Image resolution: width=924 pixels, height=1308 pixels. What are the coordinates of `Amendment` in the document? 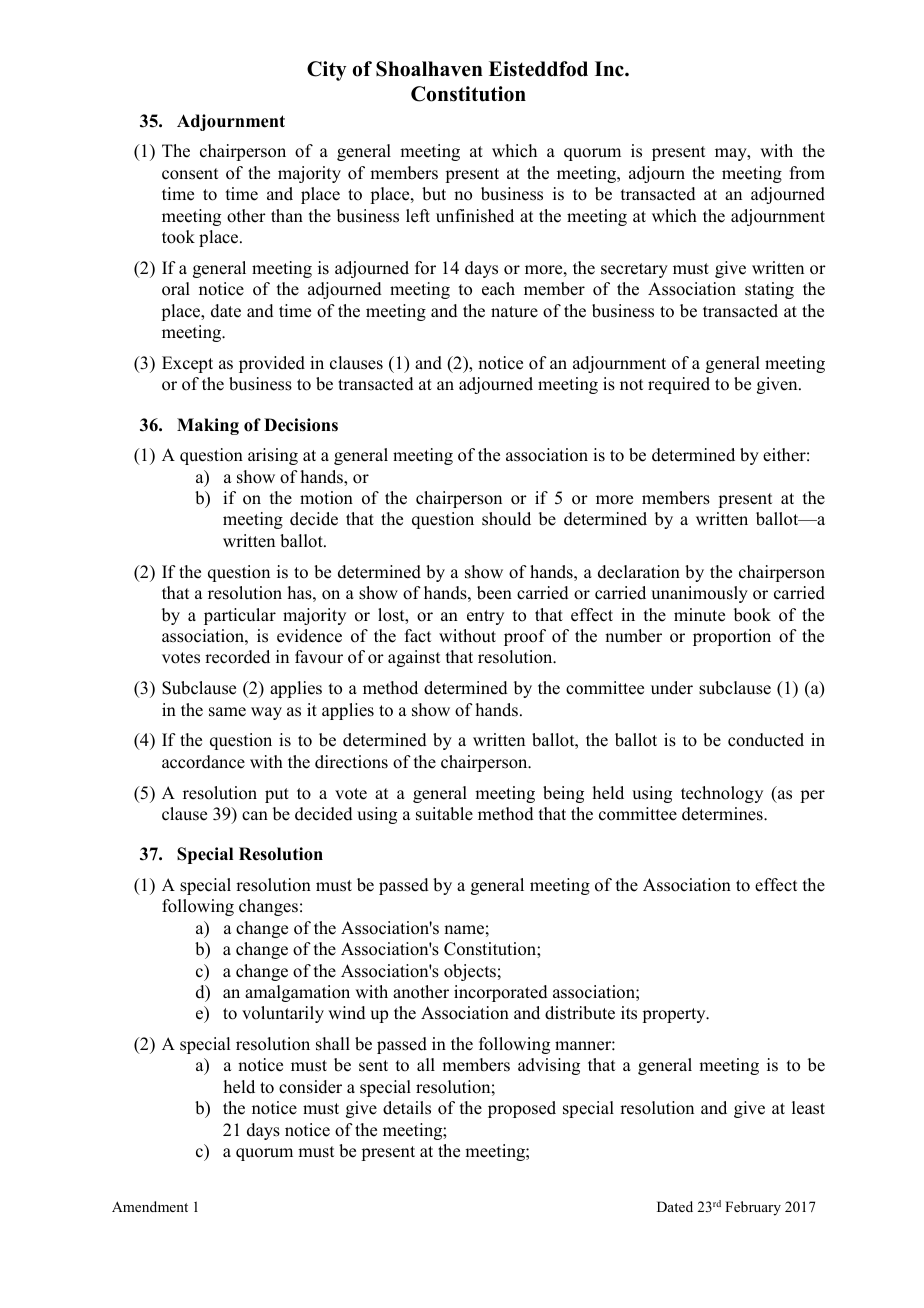 It's located at (150, 1206).
